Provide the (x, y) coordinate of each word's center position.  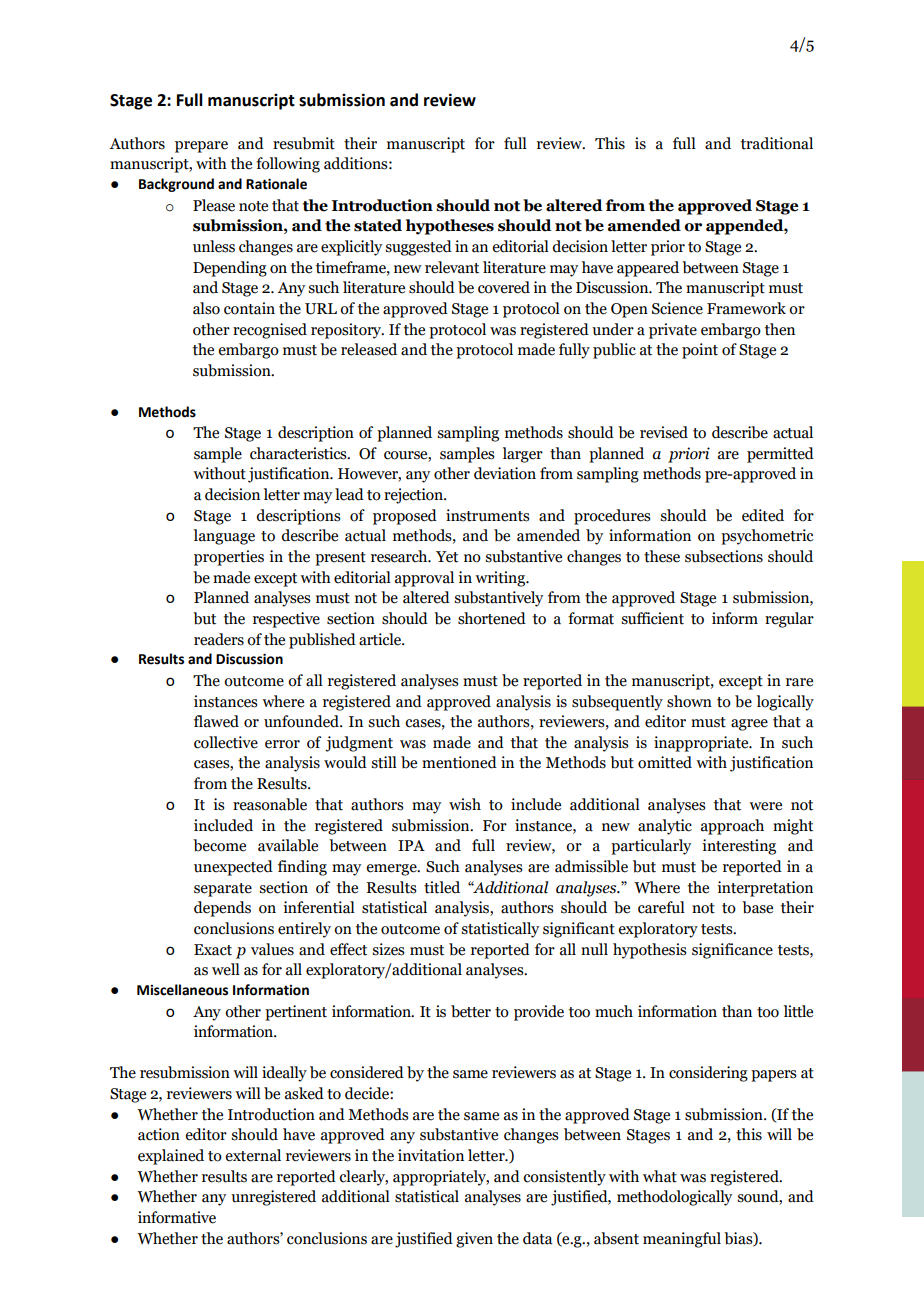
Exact (213, 950)
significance (732, 951)
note (253, 206)
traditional (777, 143)
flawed (216, 721)
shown (689, 701)
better (471, 1011)
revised (664, 432)
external (253, 1155)
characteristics (299, 453)
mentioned (459, 762)
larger (523, 455)
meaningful (682, 1240)
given (474, 1240)
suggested (418, 248)
